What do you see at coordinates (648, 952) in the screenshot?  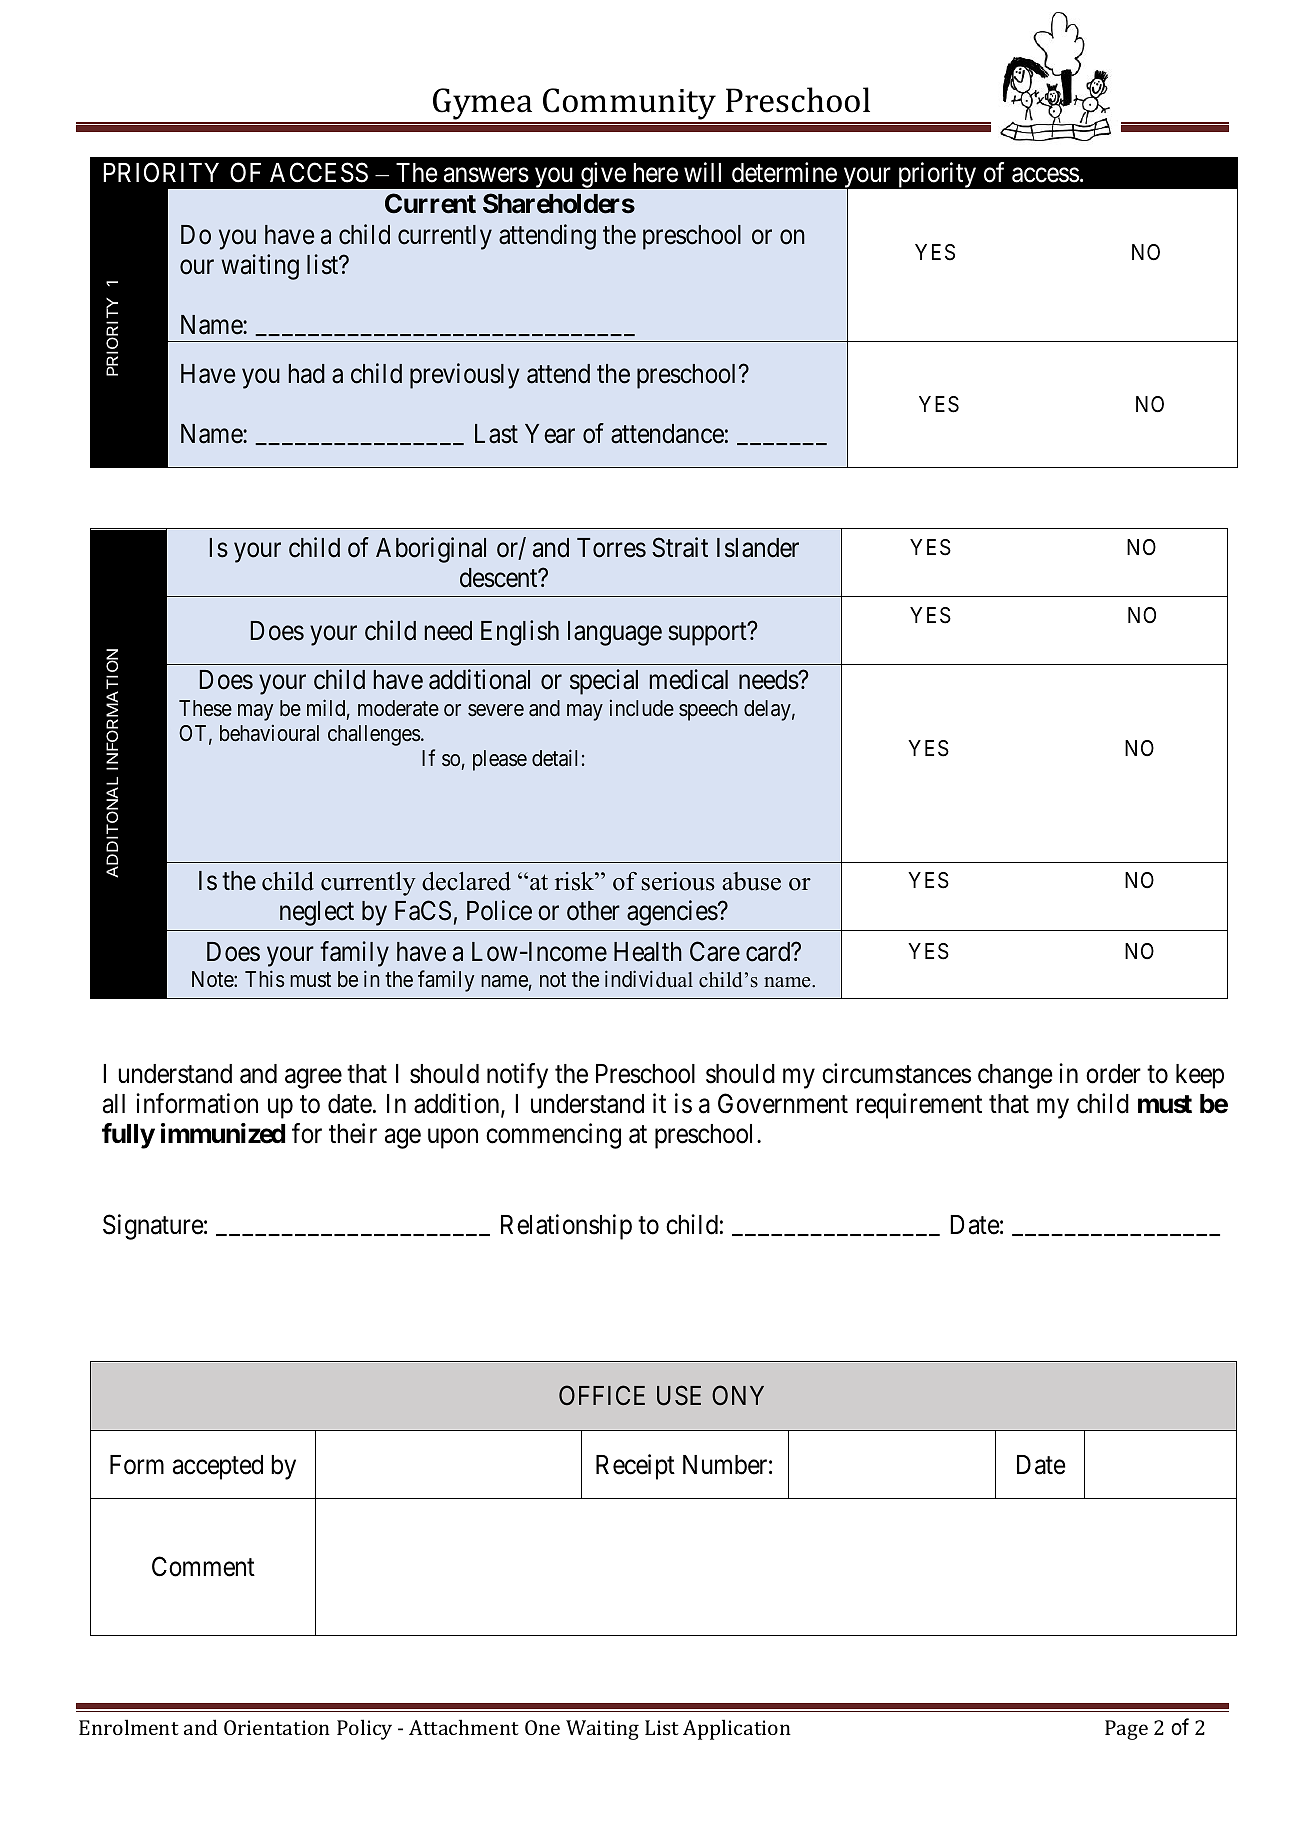 I see `Health` at bounding box center [648, 952].
